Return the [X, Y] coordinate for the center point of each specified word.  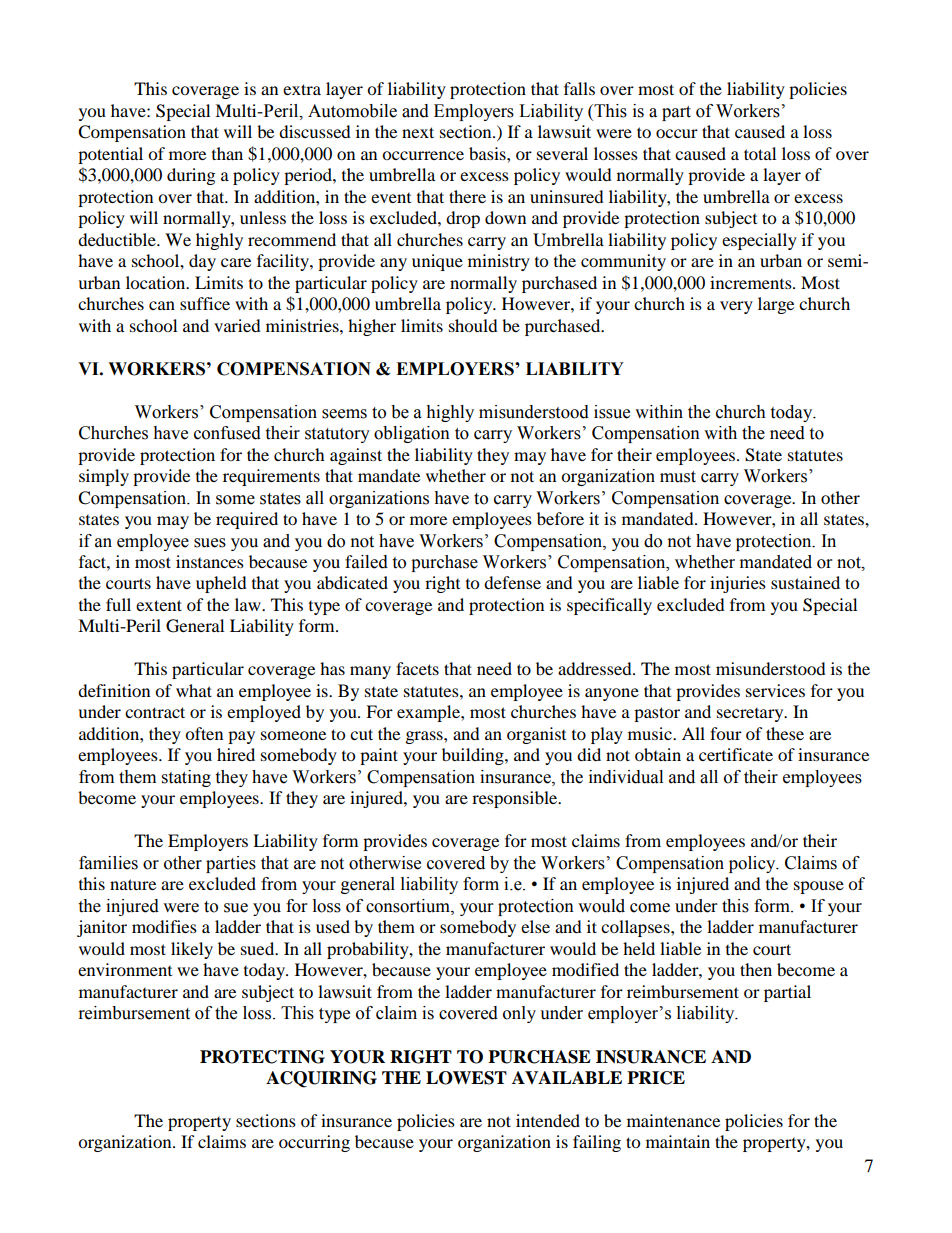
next [418, 132]
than [227, 153]
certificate [736, 754]
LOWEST [466, 1078]
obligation [412, 434]
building [474, 756]
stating [186, 778]
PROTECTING [262, 1057]
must [678, 477]
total [760, 153]
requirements [271, 477]
